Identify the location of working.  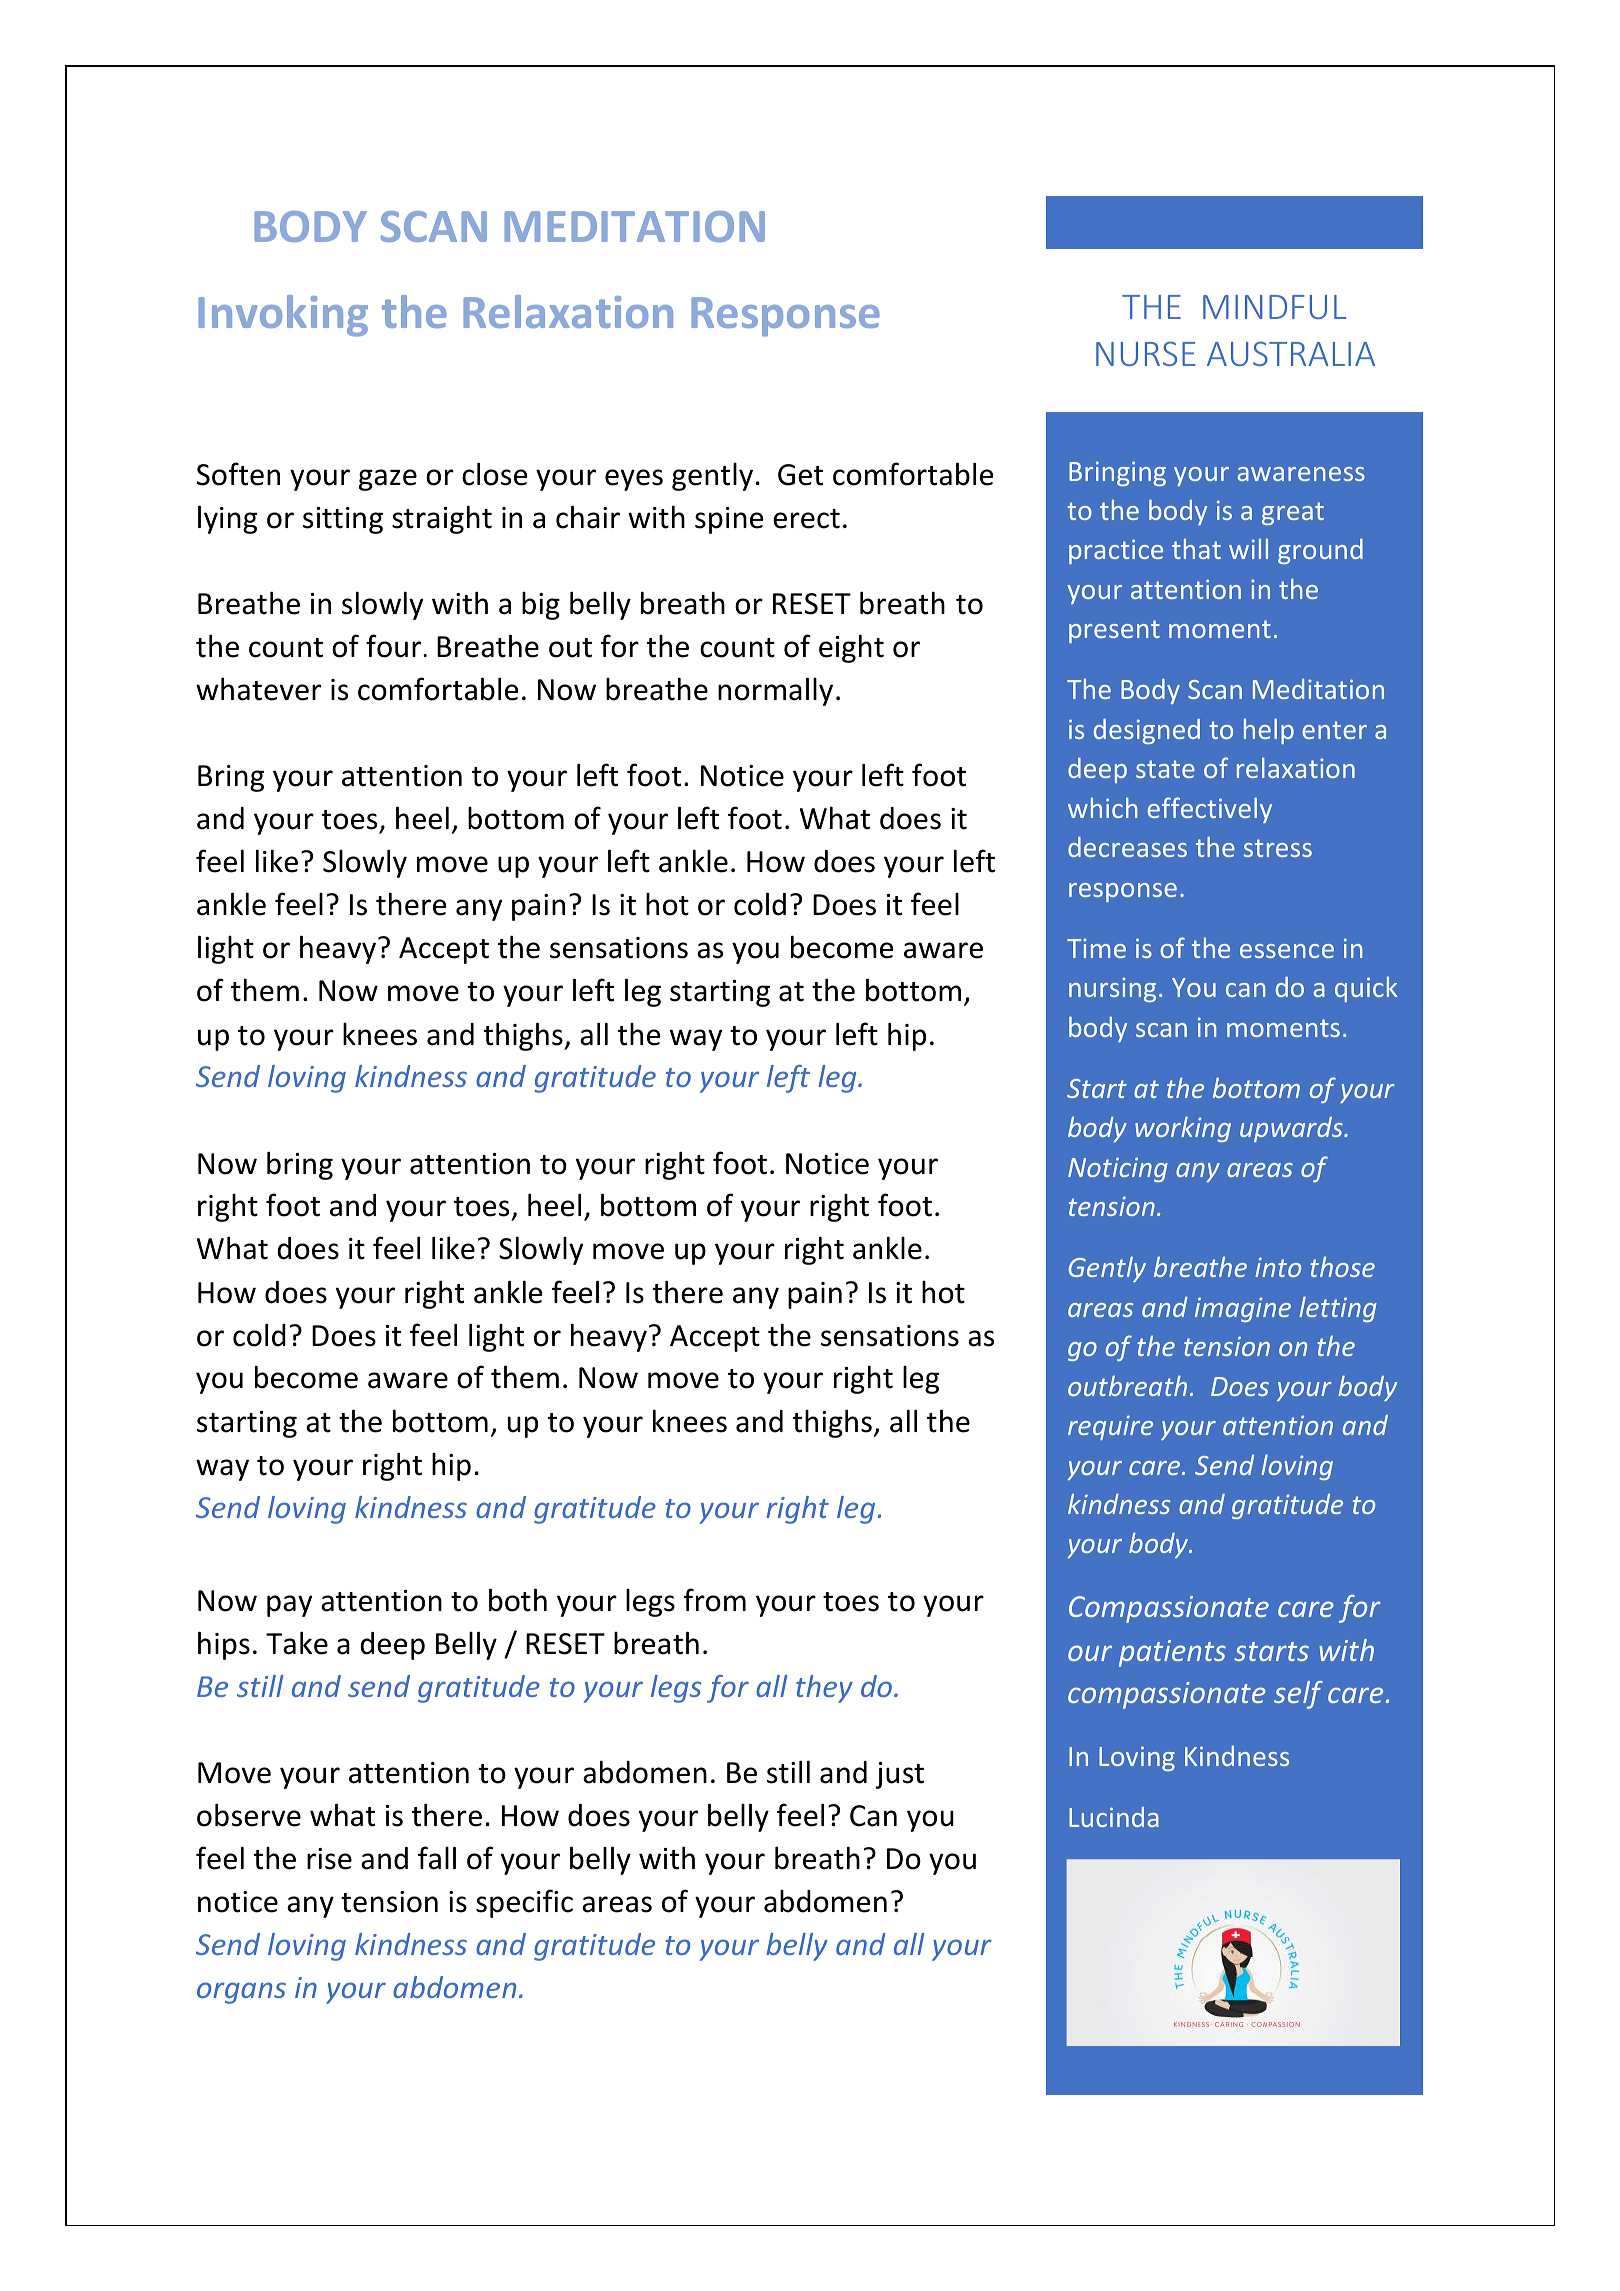
(1183, 1129).
